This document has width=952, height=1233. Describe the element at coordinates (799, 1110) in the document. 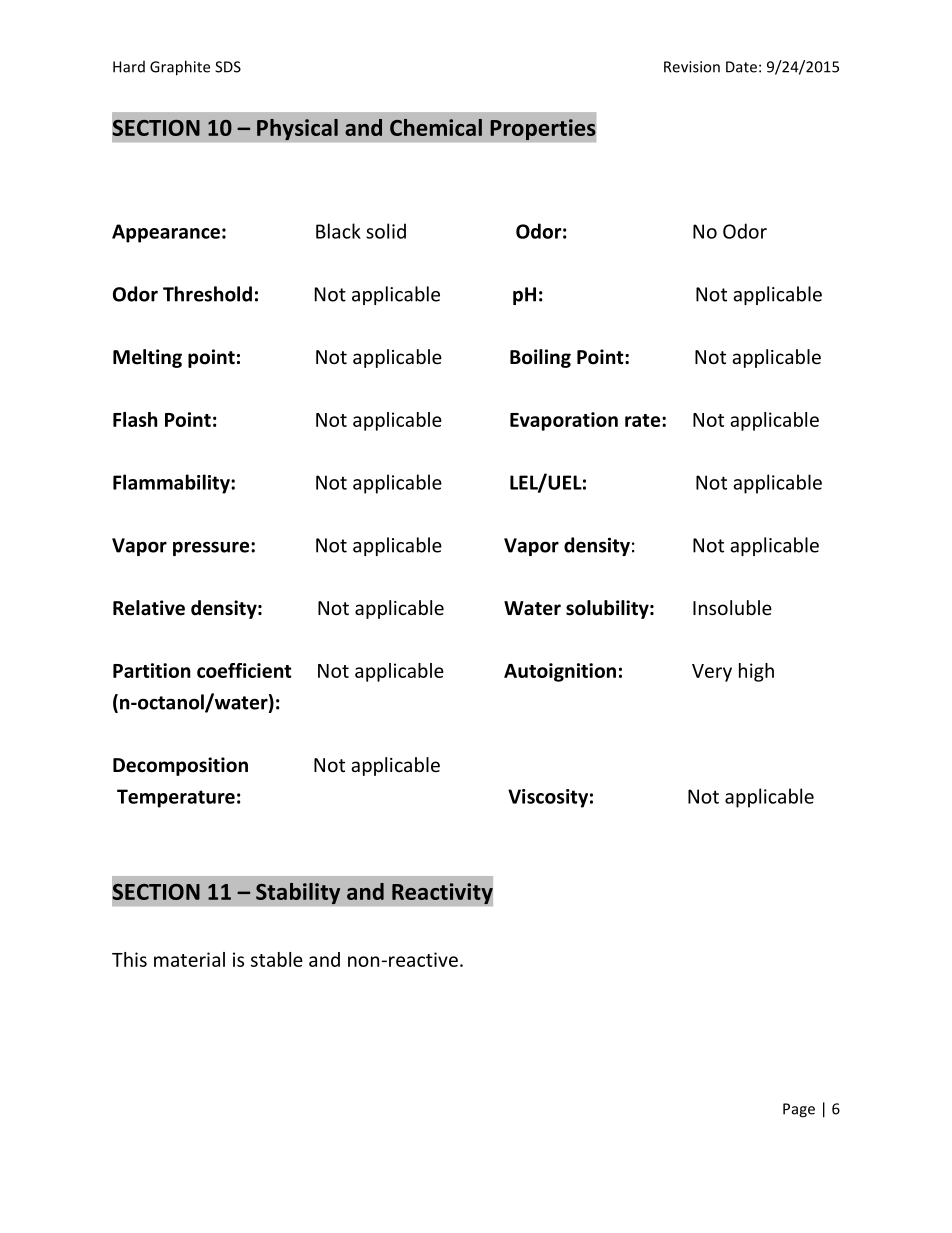

I see `Page` at that location.
